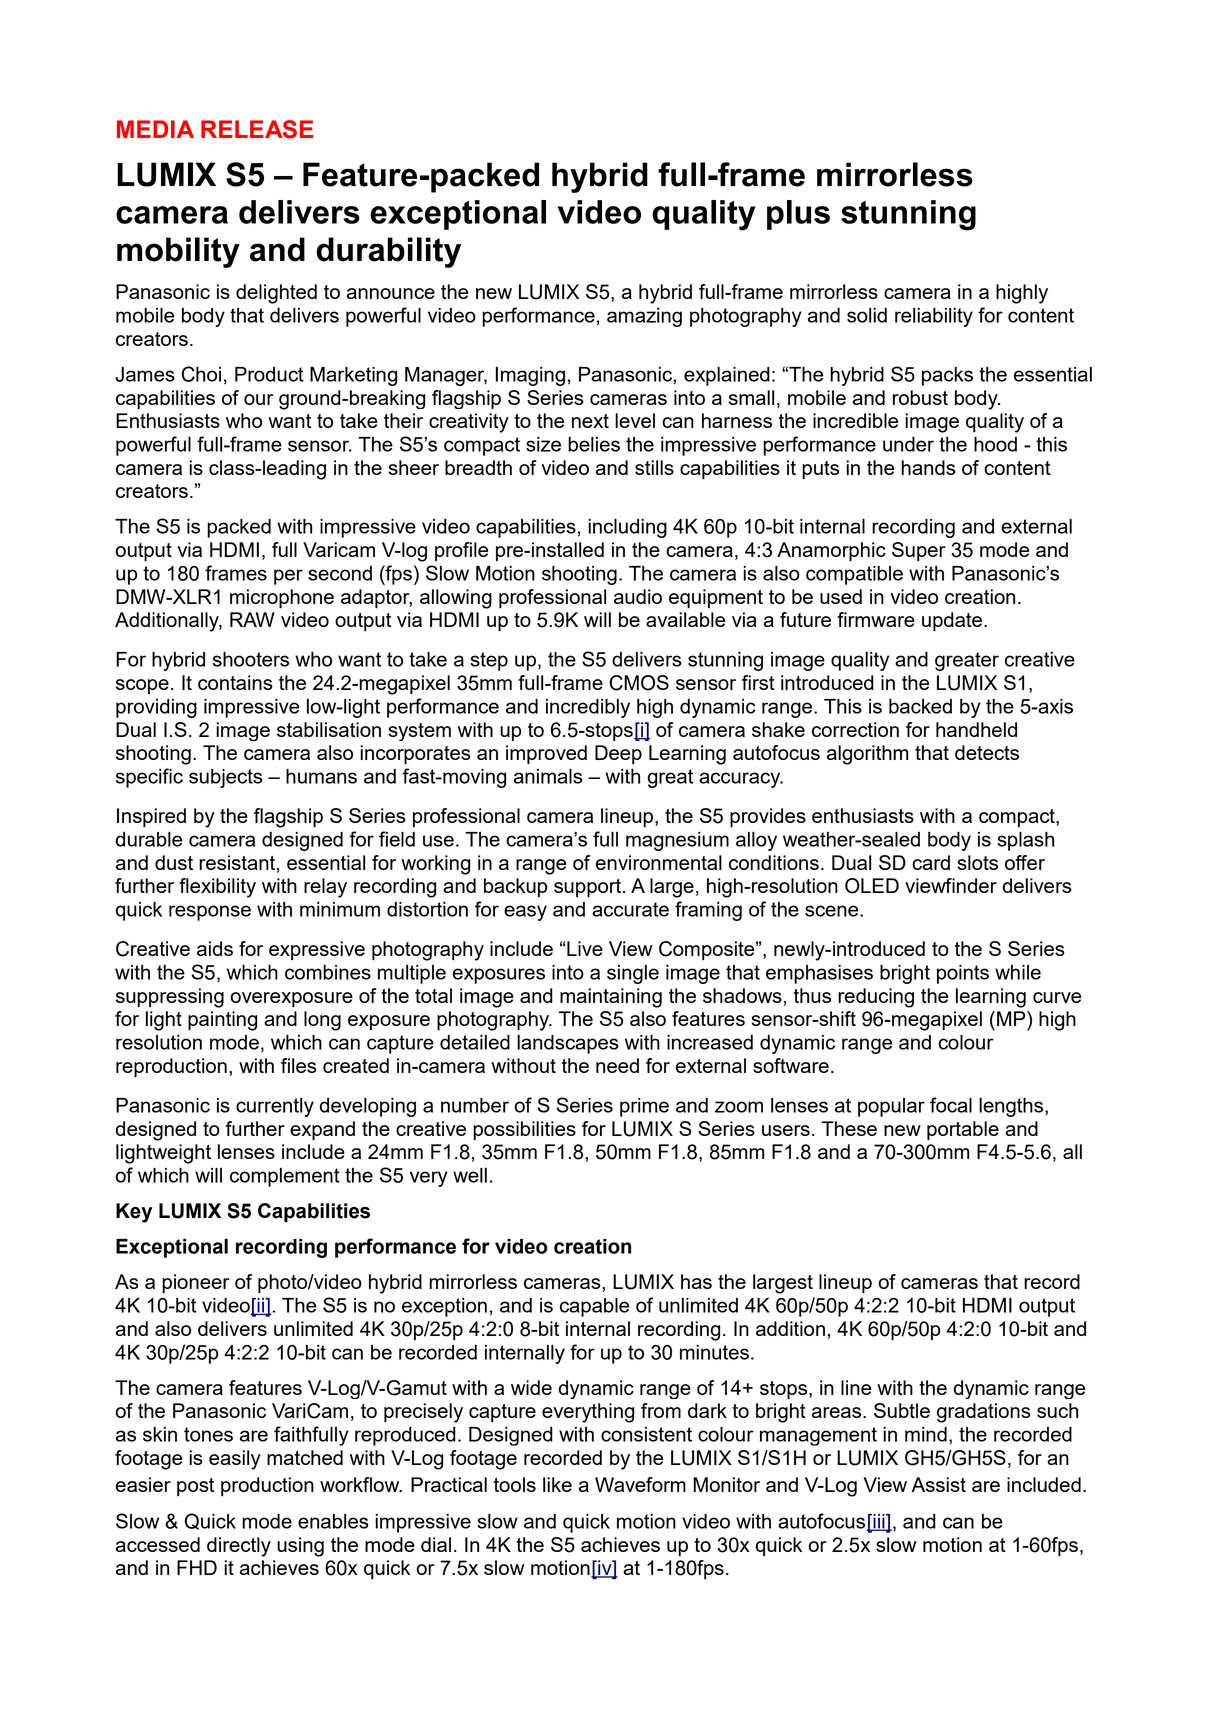 This screenshot has height=1710, width=1208. What do you see at coordinates (589, 888) in the screenshot?
I see `support` at bounding box center [589, 888].
